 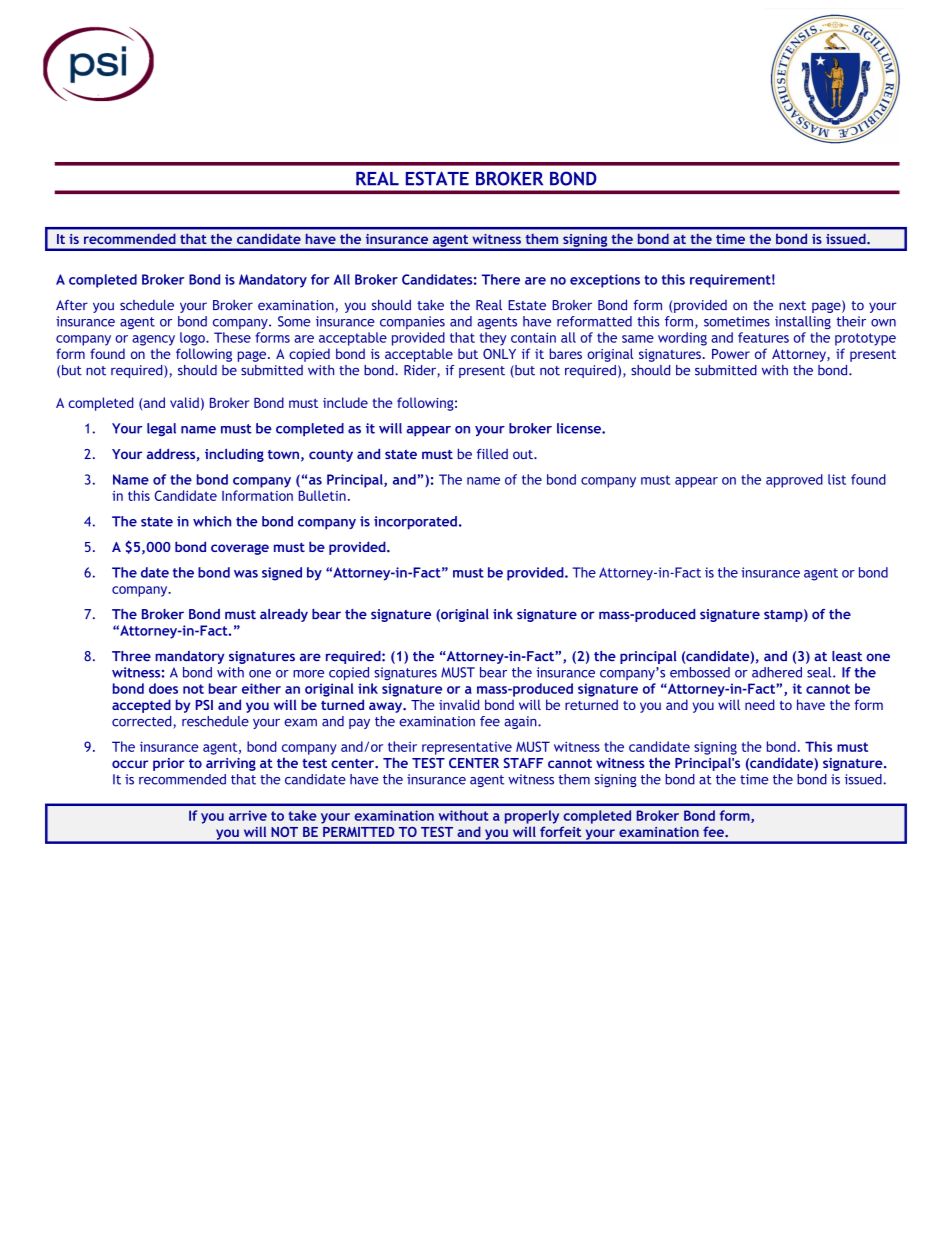 I want to click on There, so click(x=500, y=279).
